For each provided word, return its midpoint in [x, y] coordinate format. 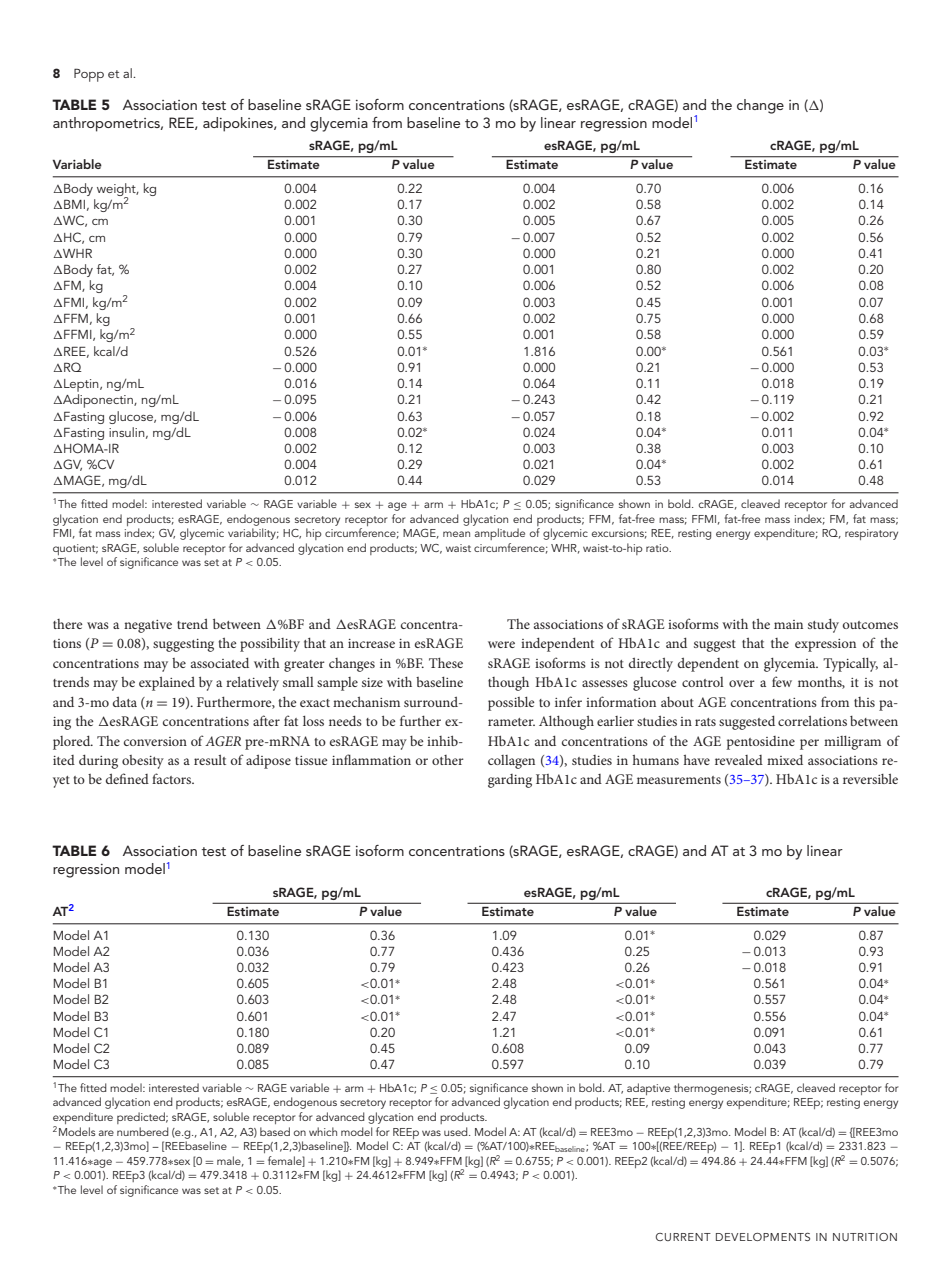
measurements [679, 780]
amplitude [500, 534]
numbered [143, 1131]
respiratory [871, 534]
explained [167, 684]
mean [456, 534]
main [788, 624]
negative [148, 626]
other [448, 760]
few [782, 681]
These [446, 662]
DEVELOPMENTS [763, 1237]
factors [173, 778]
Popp [89, 75]
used [457, 1131]
